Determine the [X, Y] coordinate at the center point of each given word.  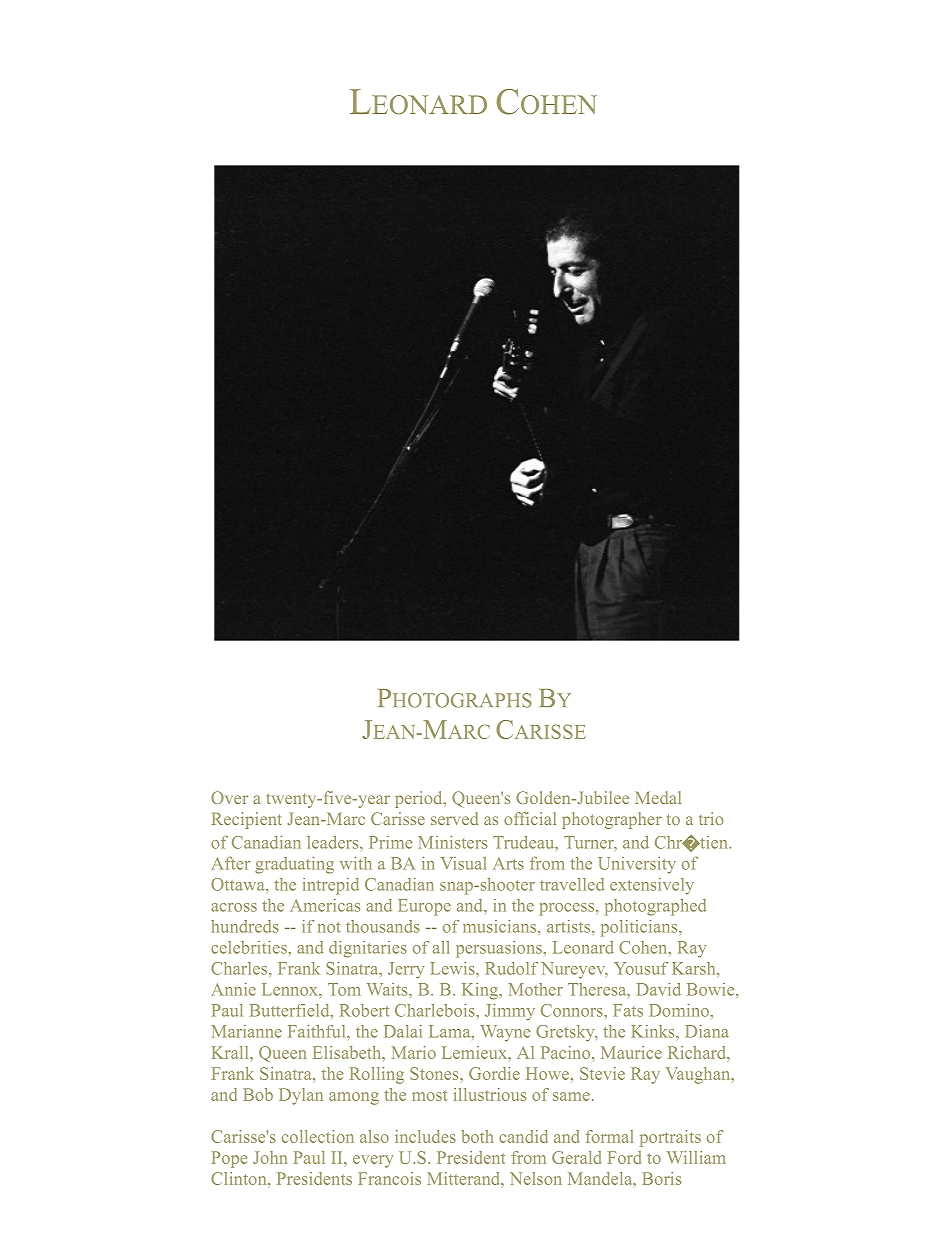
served [454, 818]
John [270, 1157]
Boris [662, 1178]
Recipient [247, 820]
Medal [658, 797]
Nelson [536, 1178]
